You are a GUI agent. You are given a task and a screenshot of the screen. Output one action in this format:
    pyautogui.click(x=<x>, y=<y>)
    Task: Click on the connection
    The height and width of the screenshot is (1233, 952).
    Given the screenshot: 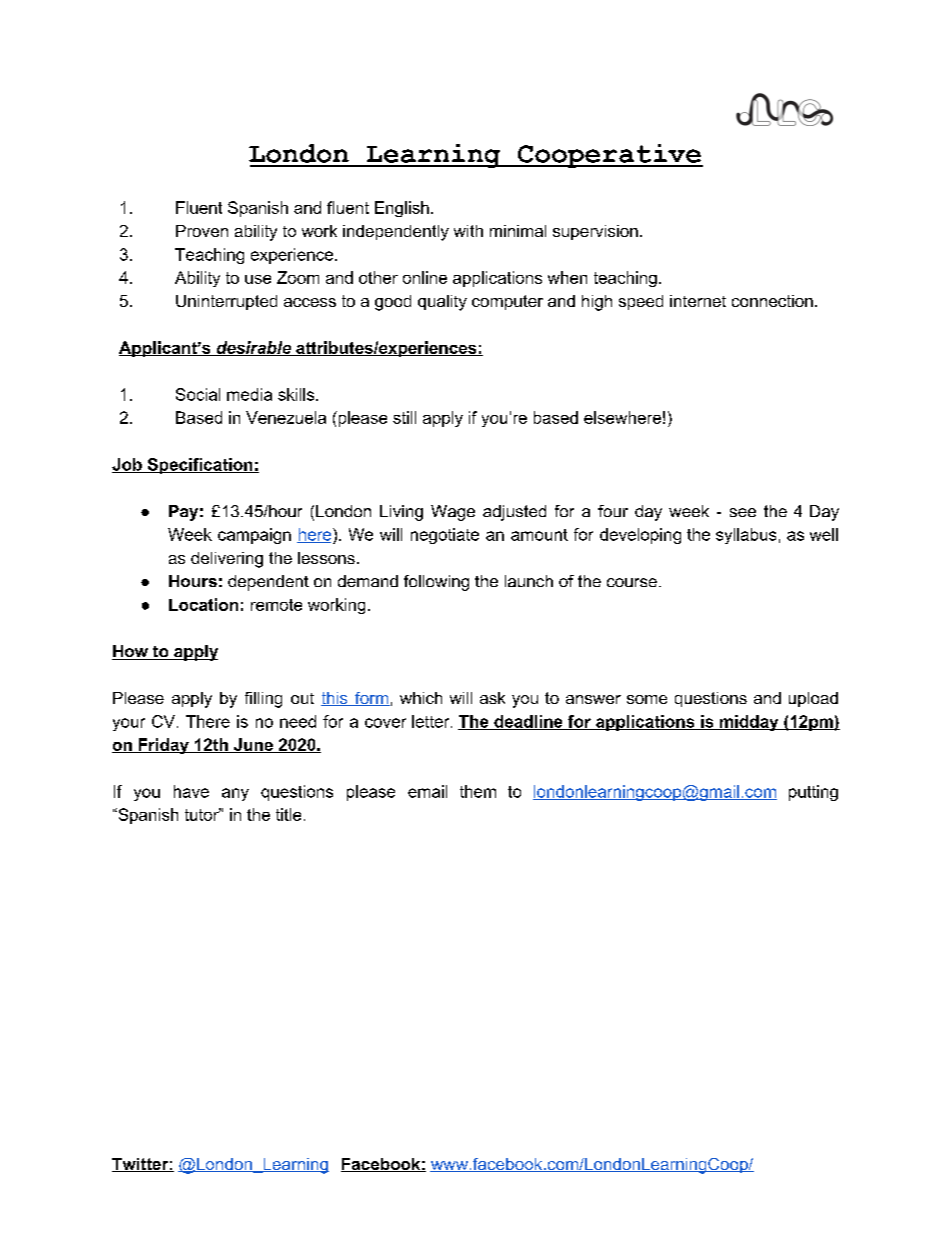 What is the action you would take?
    pyautogui.click(x=772, y=301)
